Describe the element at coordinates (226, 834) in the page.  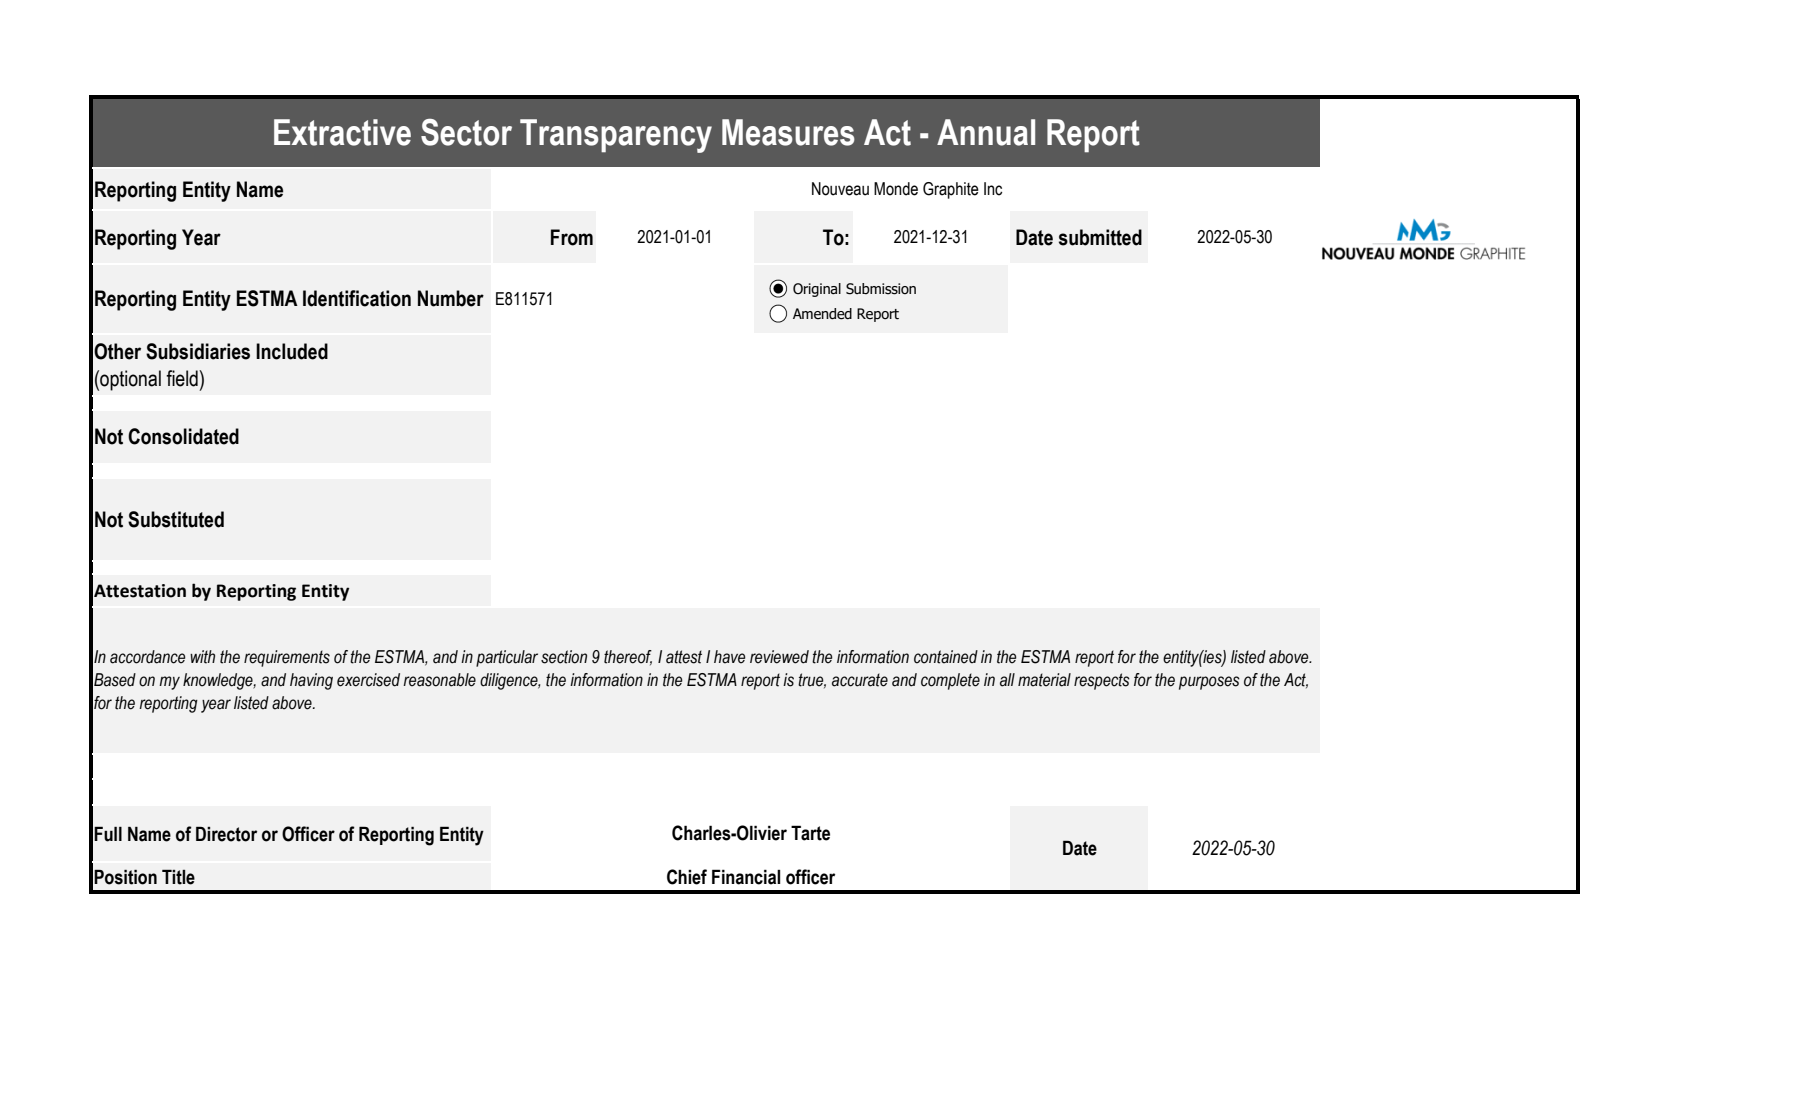
I see `Director` at that location.
